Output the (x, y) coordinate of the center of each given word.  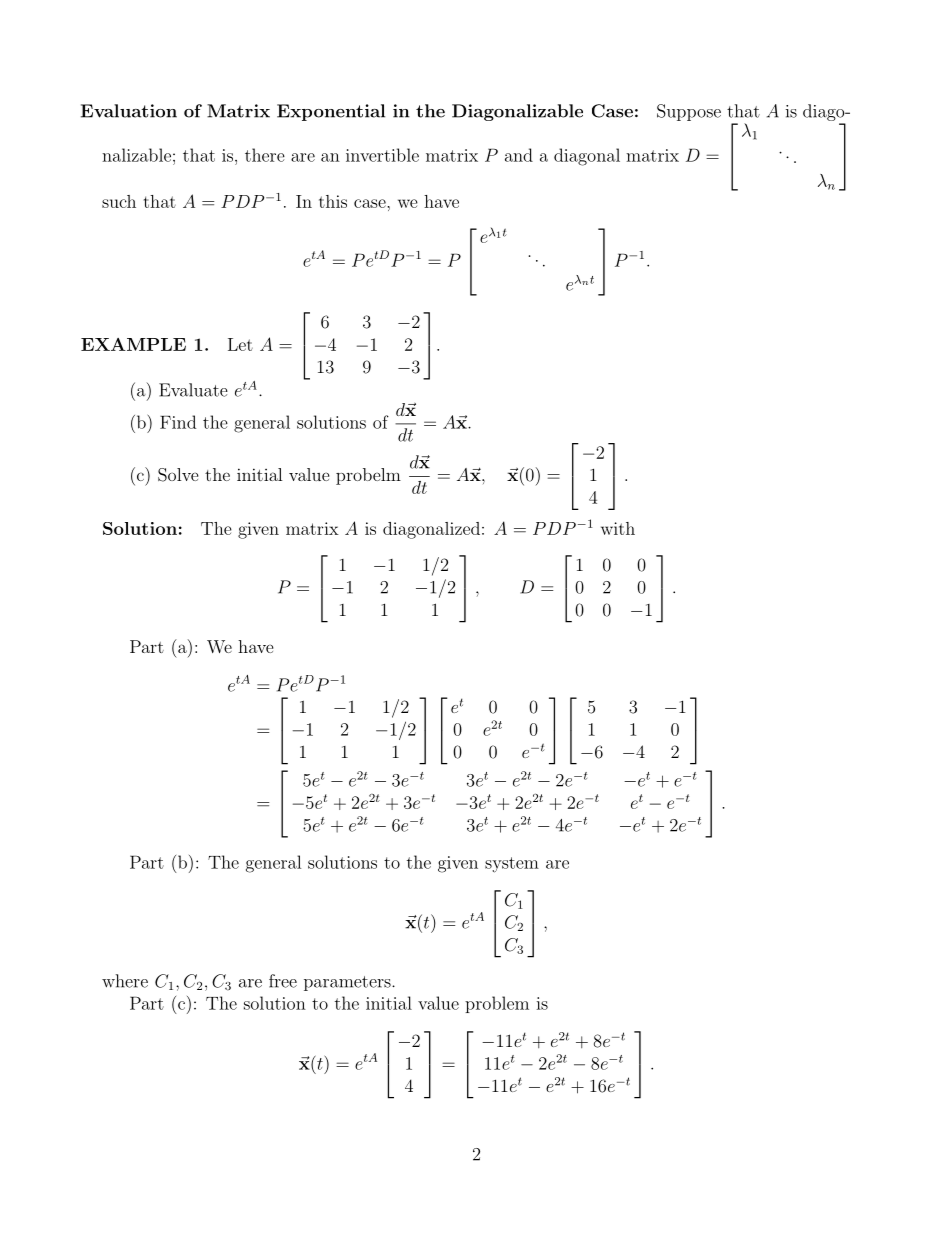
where (125, 981)
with (618, 528)
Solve (178, 475)
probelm (368, 476)
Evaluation (129, 111)
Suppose (689, 112)
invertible (382, 155)
